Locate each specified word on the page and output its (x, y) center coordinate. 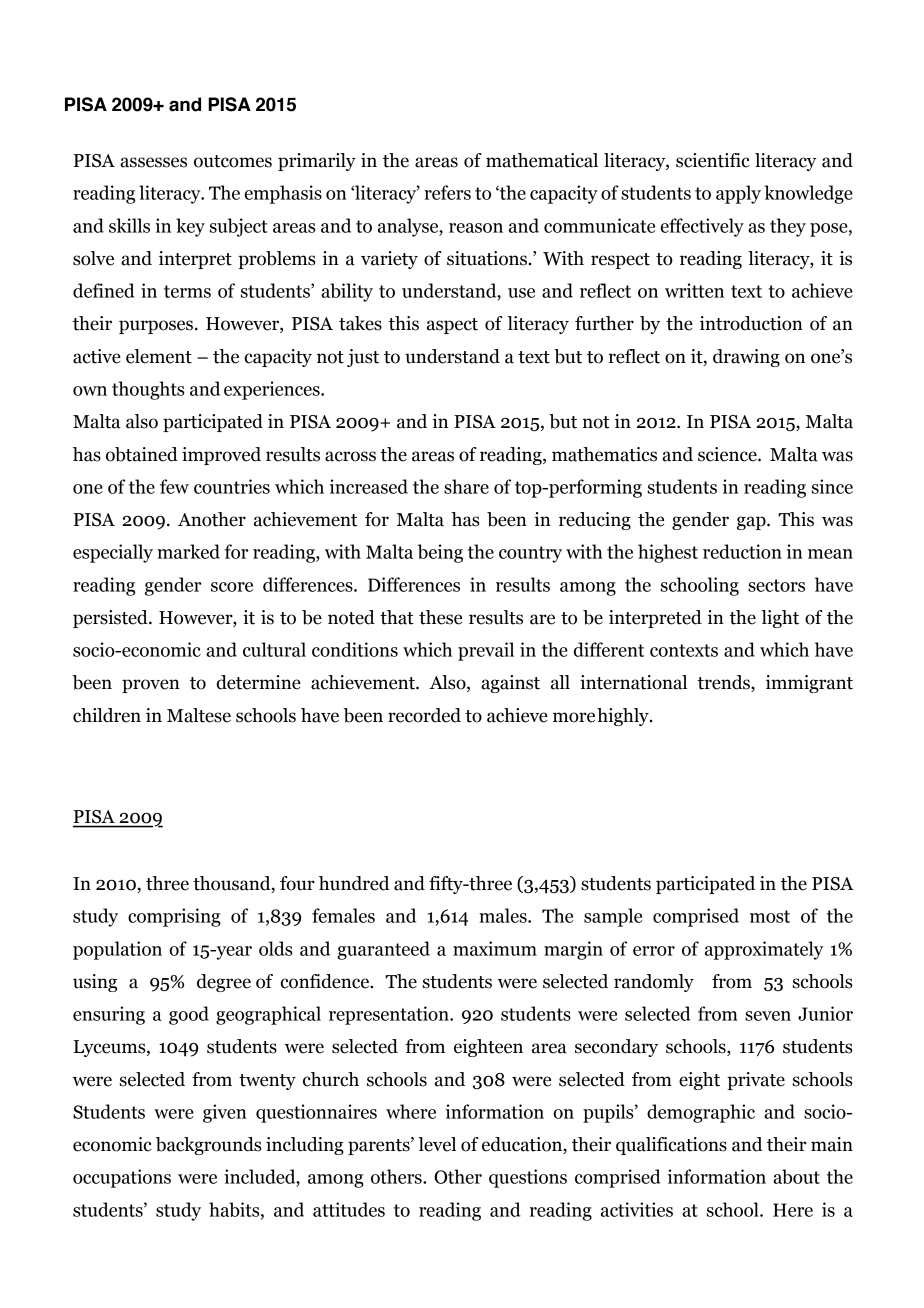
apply (738, 194)
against (510, 684)
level (437, 1144)
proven (151, 686)
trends (724, 683)
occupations (122, 1178)
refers (447, 192)
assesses (153, 162)
